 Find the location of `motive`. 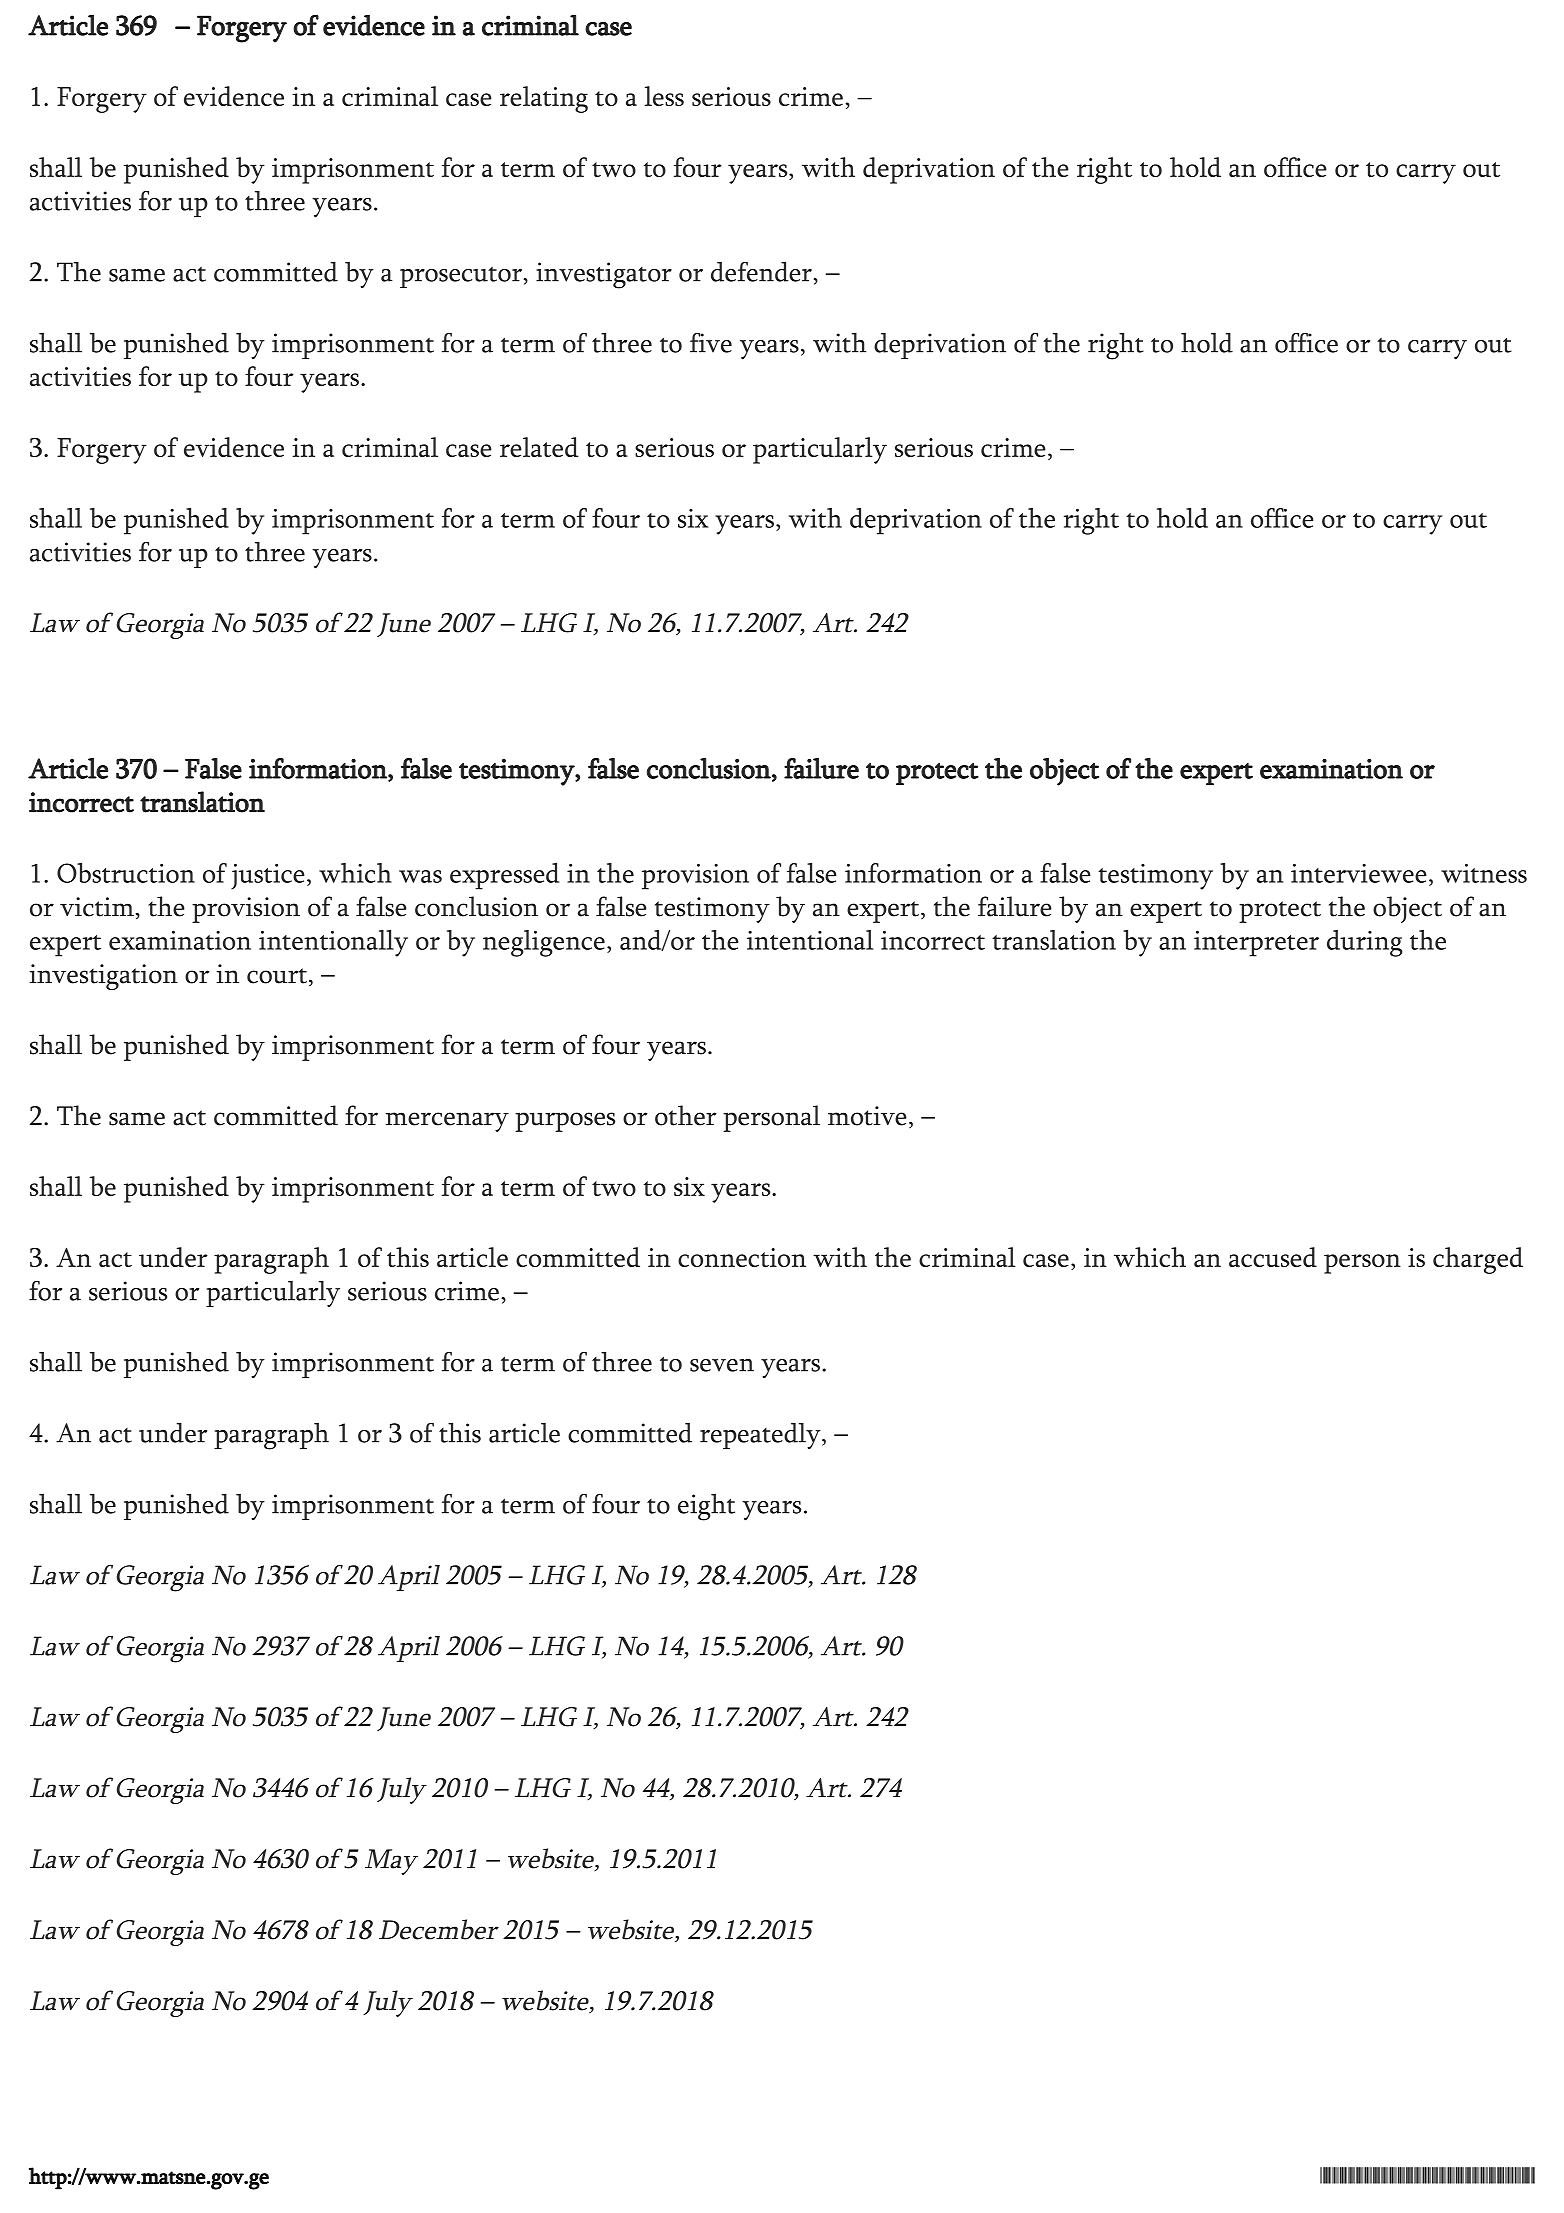

motive is located at coordinates (867, 1116).
